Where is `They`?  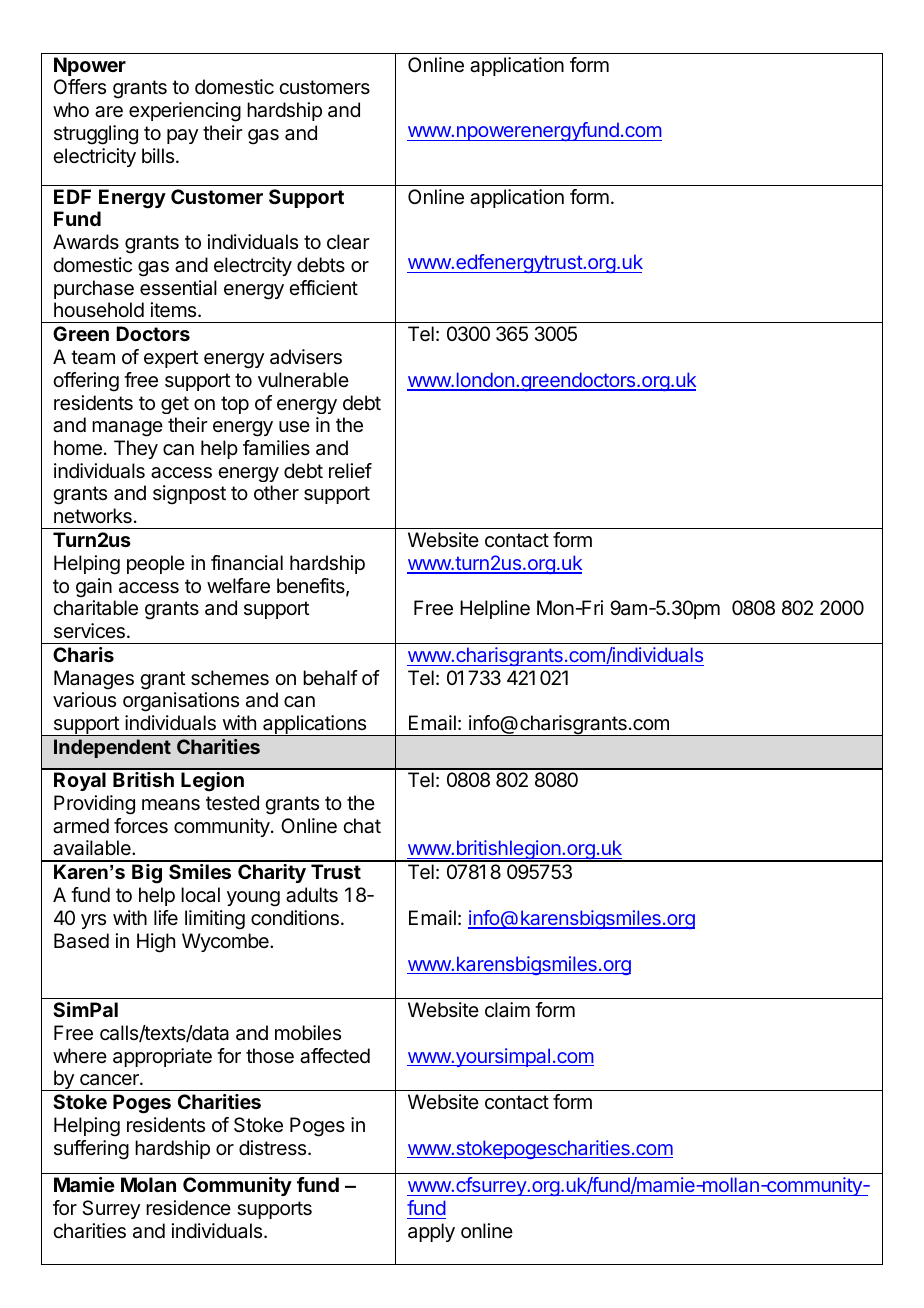
They is located at coordinates (136, 449).
